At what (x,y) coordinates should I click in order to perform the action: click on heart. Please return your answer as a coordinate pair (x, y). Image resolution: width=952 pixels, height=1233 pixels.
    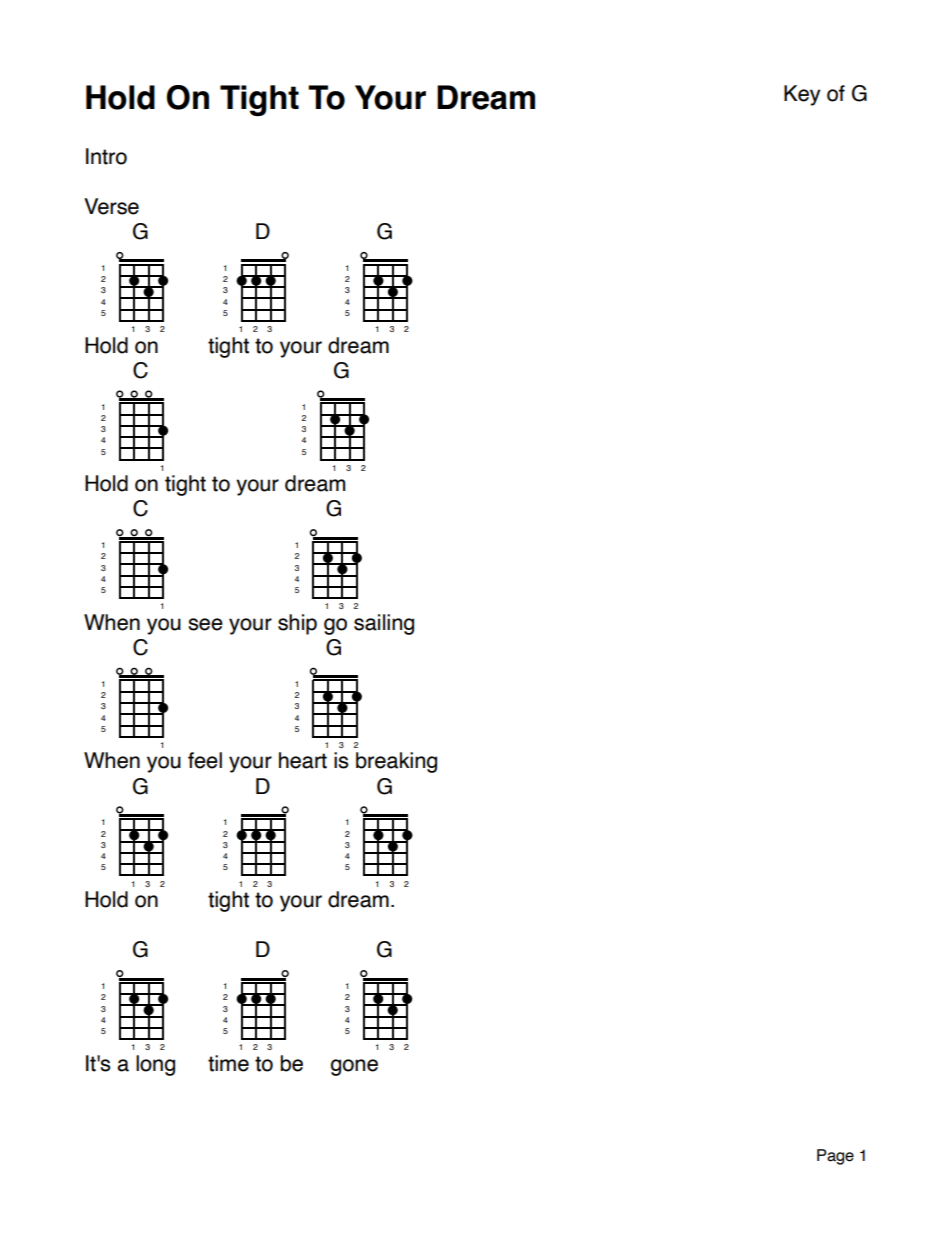
    Looking at the image, I should click on (303, 760).
